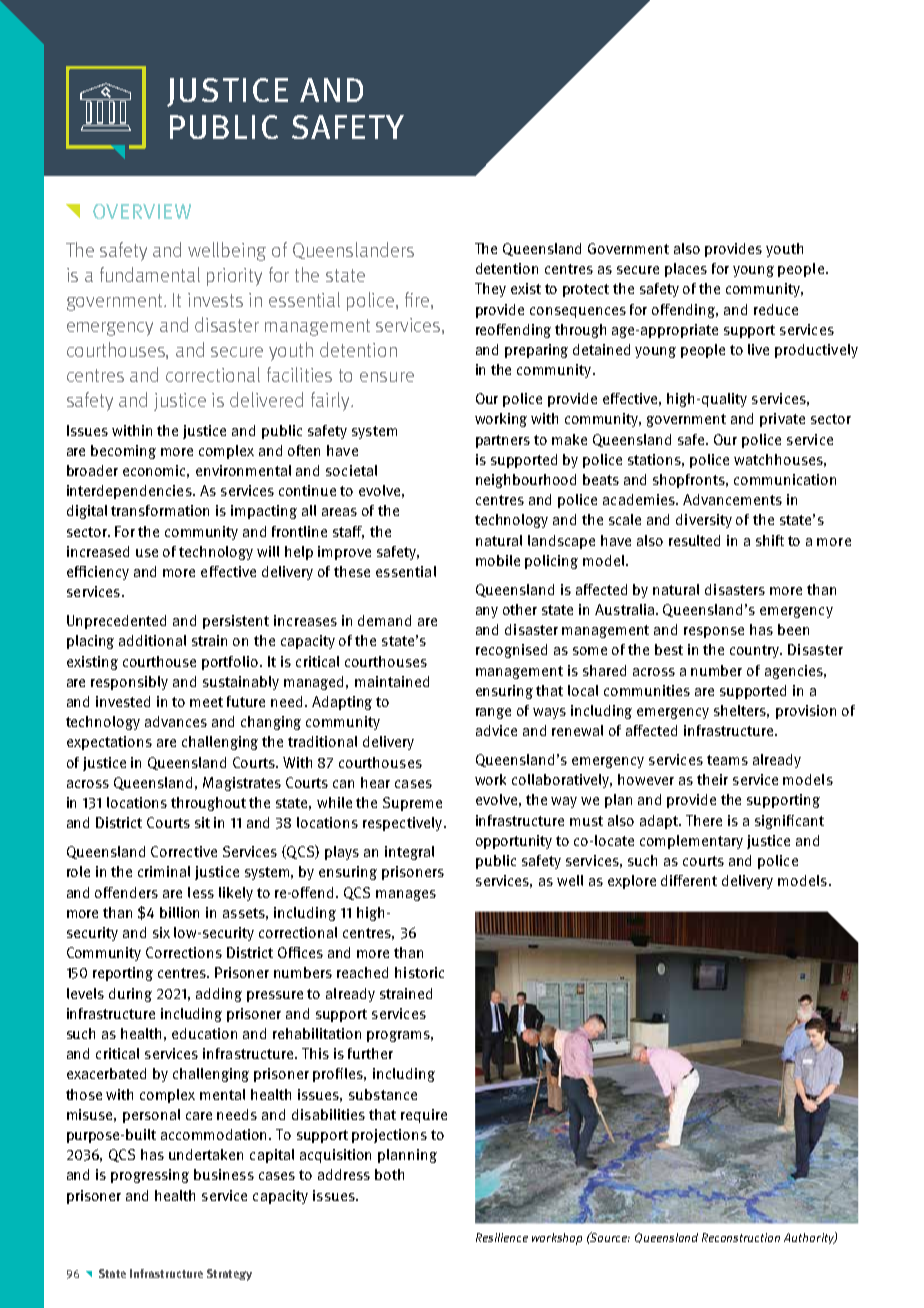 The width and height of the screenshot is (924, 1308). Describe the element at coordinates (741, 1237) in the screenshot. I see `Reconstruction` at that location.
